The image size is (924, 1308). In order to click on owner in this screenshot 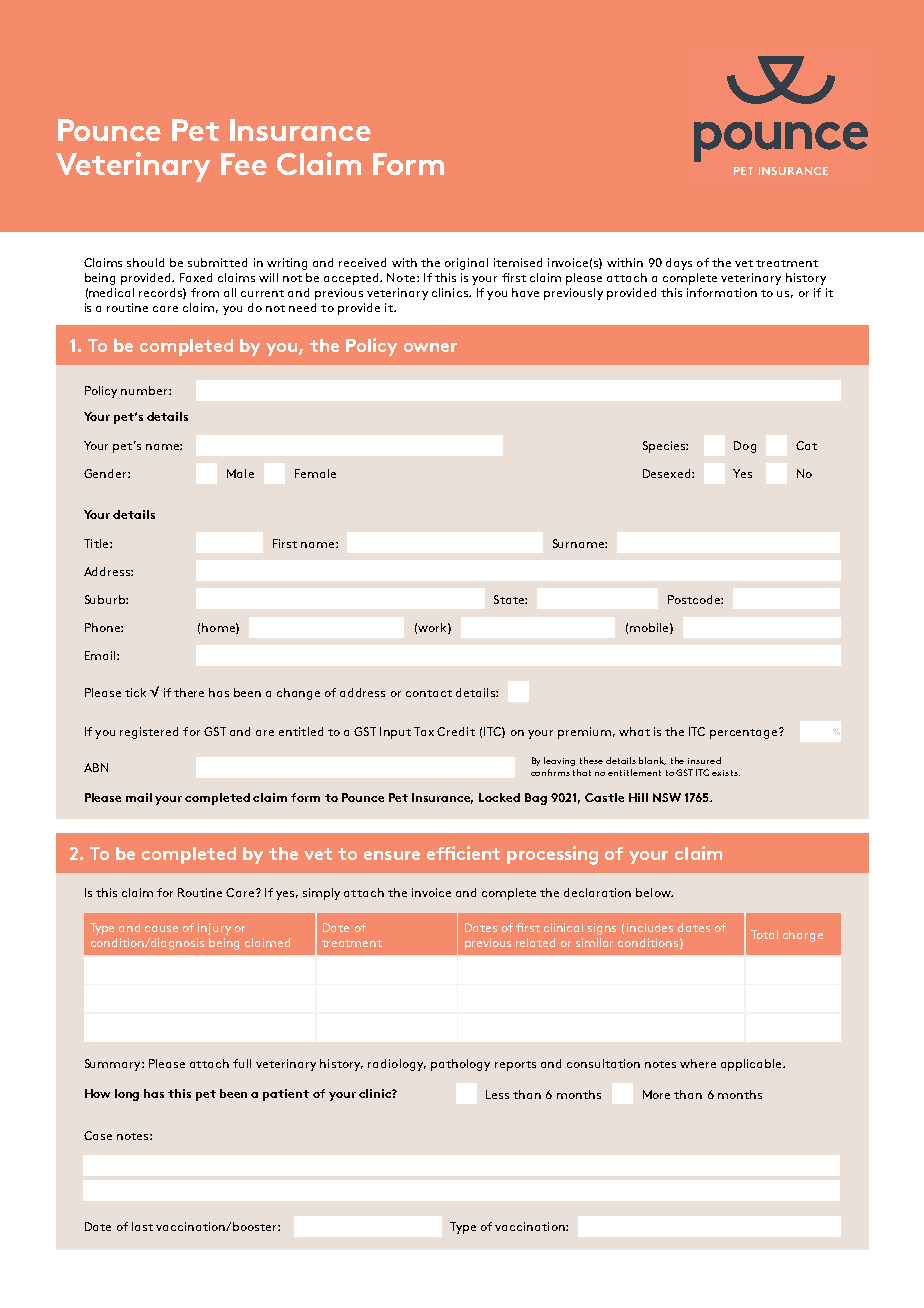, I will do `click(430, 347)`.
